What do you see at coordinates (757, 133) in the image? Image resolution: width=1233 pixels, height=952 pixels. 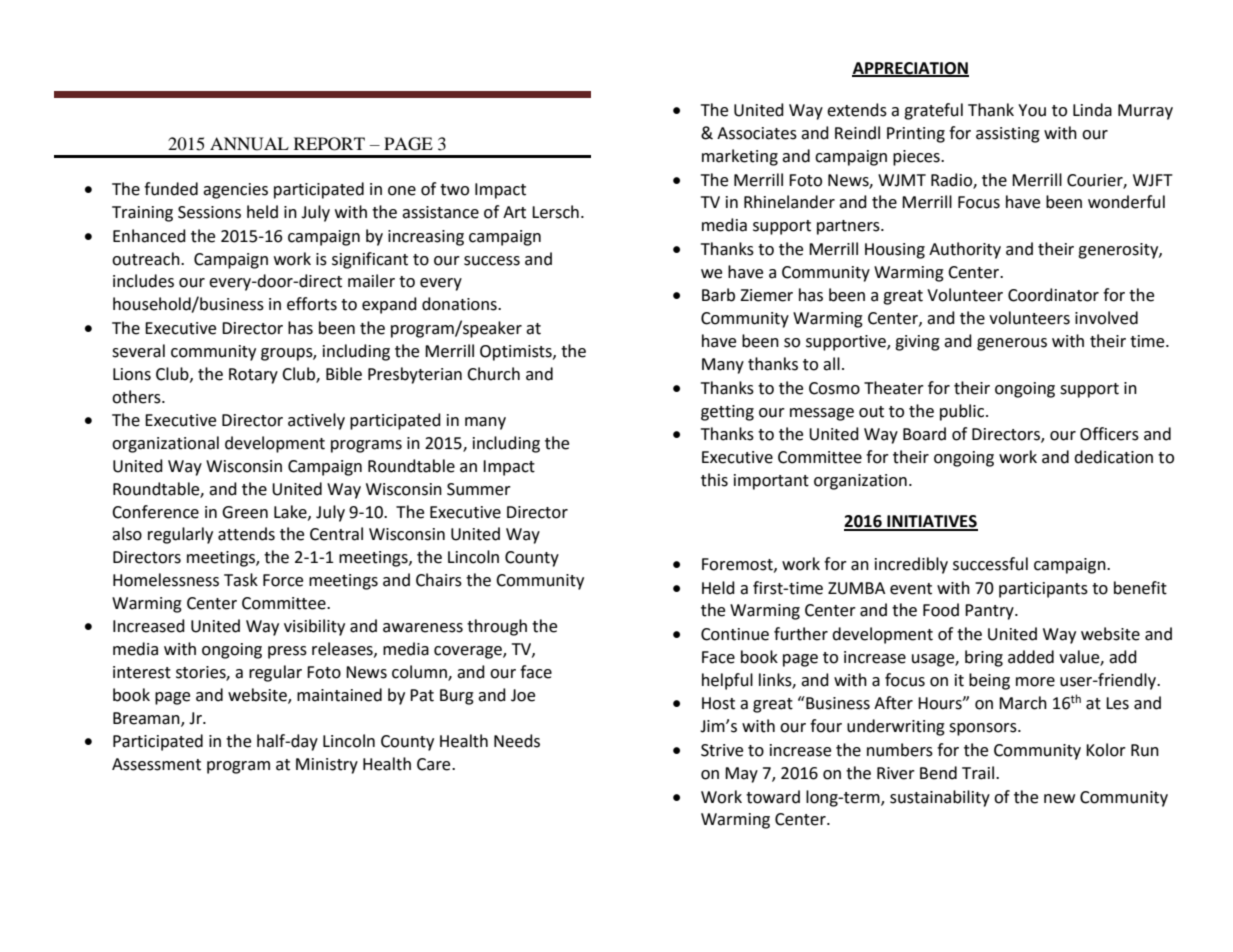 I see `Associates` at bounding box center [757, 133].
